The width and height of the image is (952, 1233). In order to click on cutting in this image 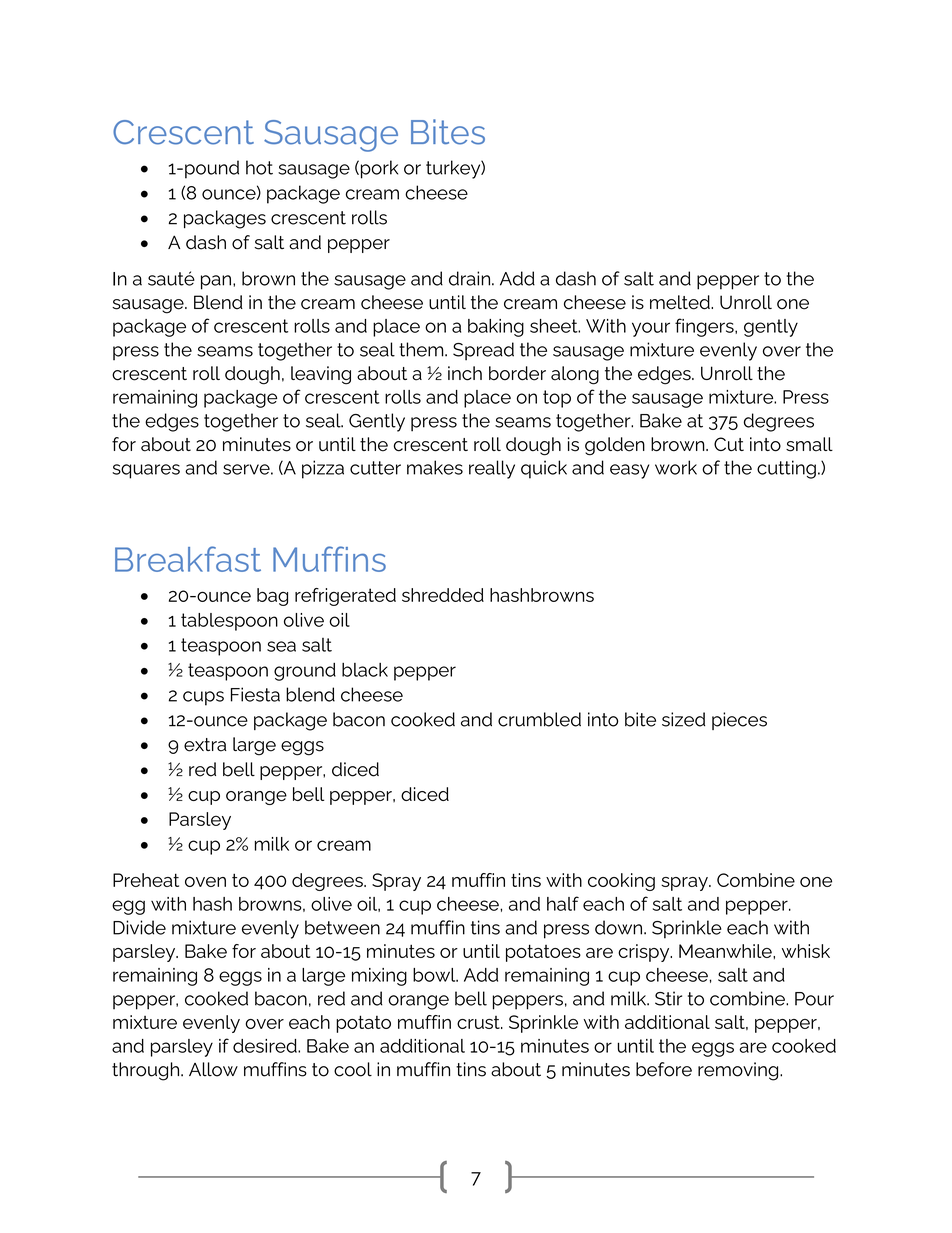, I will do `click(786, 469)`.
